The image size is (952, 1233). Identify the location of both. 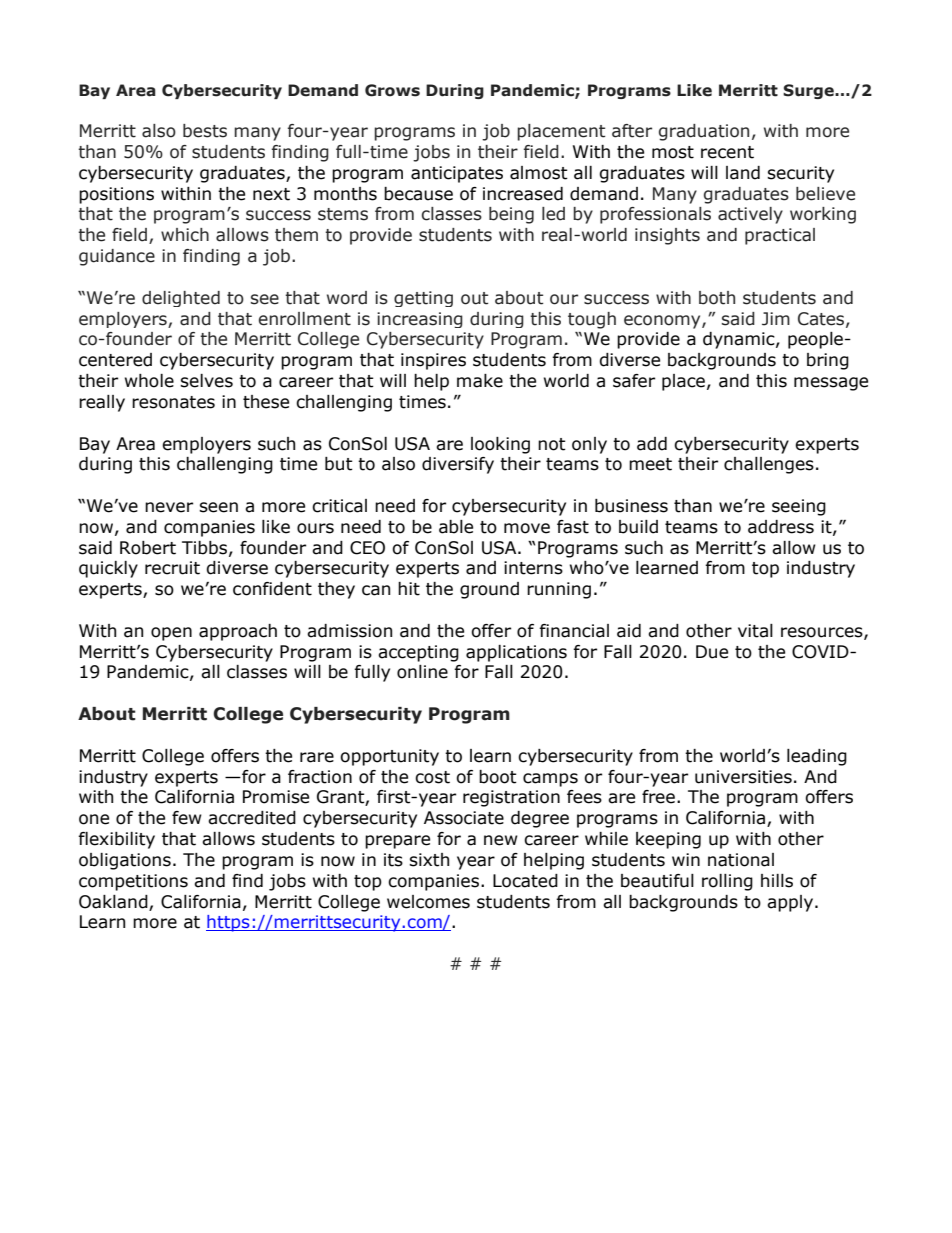
(717, 298).
